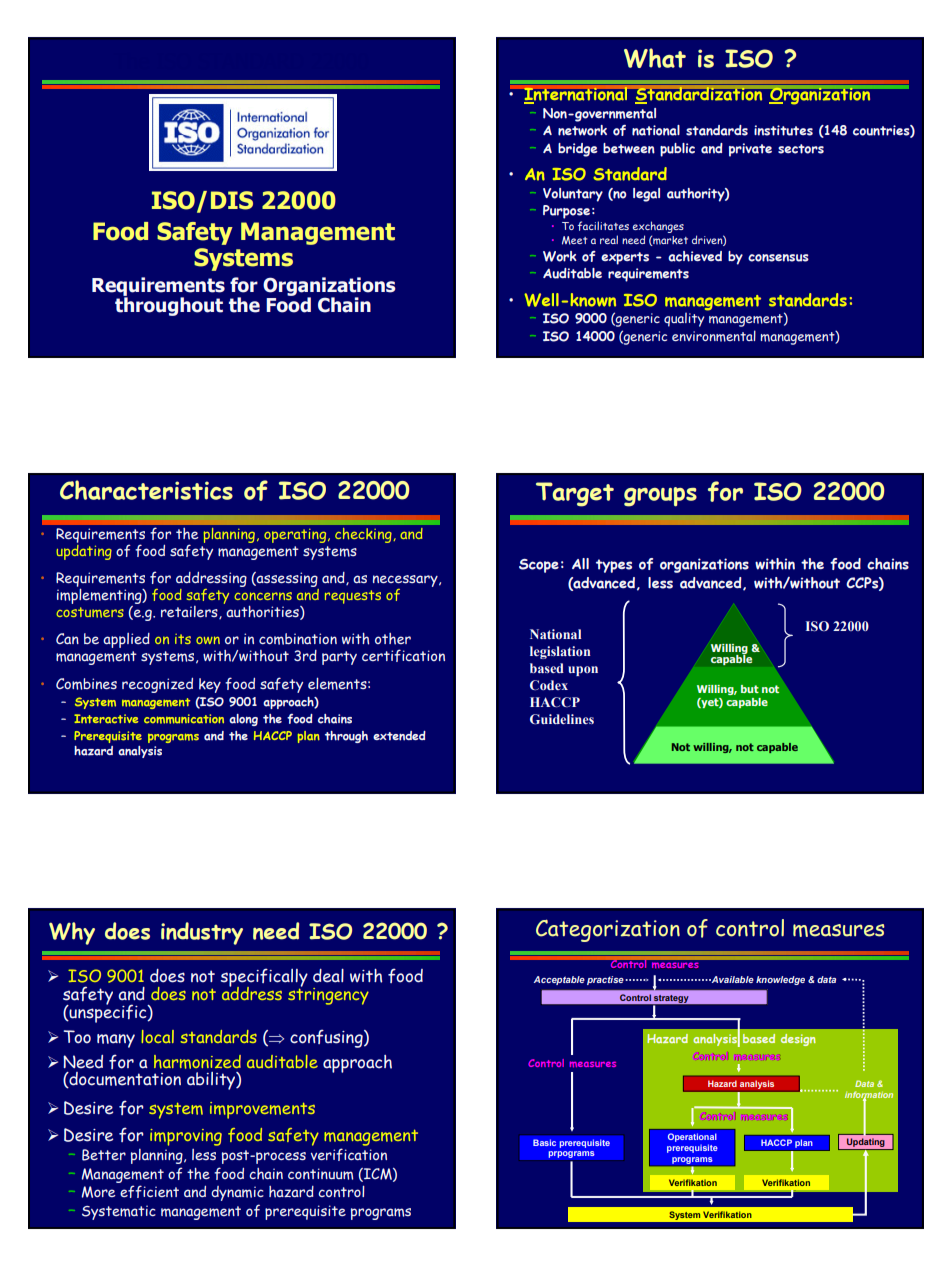 This screenshot has height=1267, width=952. What do you see at coordinates (750, 689) in the screenshot?
I see `but` at bounding box center [750, 689].
